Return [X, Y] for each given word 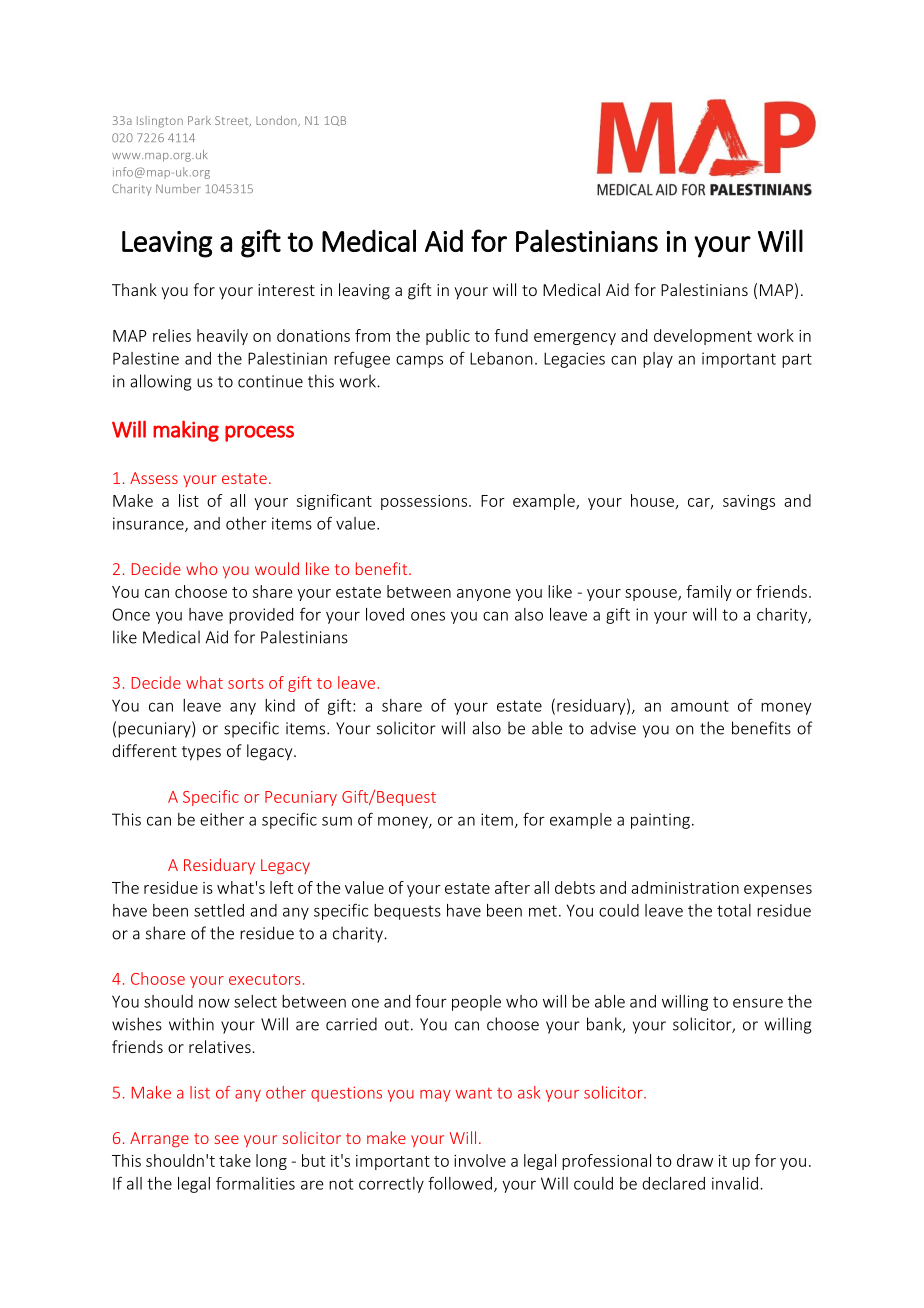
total [734, 910]
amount [700, 706]
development [703, 337]
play [658, 360]
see [227, 1139]
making [186, 431]
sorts [246, 683]
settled [219, 910]
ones [428, 616]
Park [199, 120]
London [277, 121]
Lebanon [501, 358]
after [512, 887]
